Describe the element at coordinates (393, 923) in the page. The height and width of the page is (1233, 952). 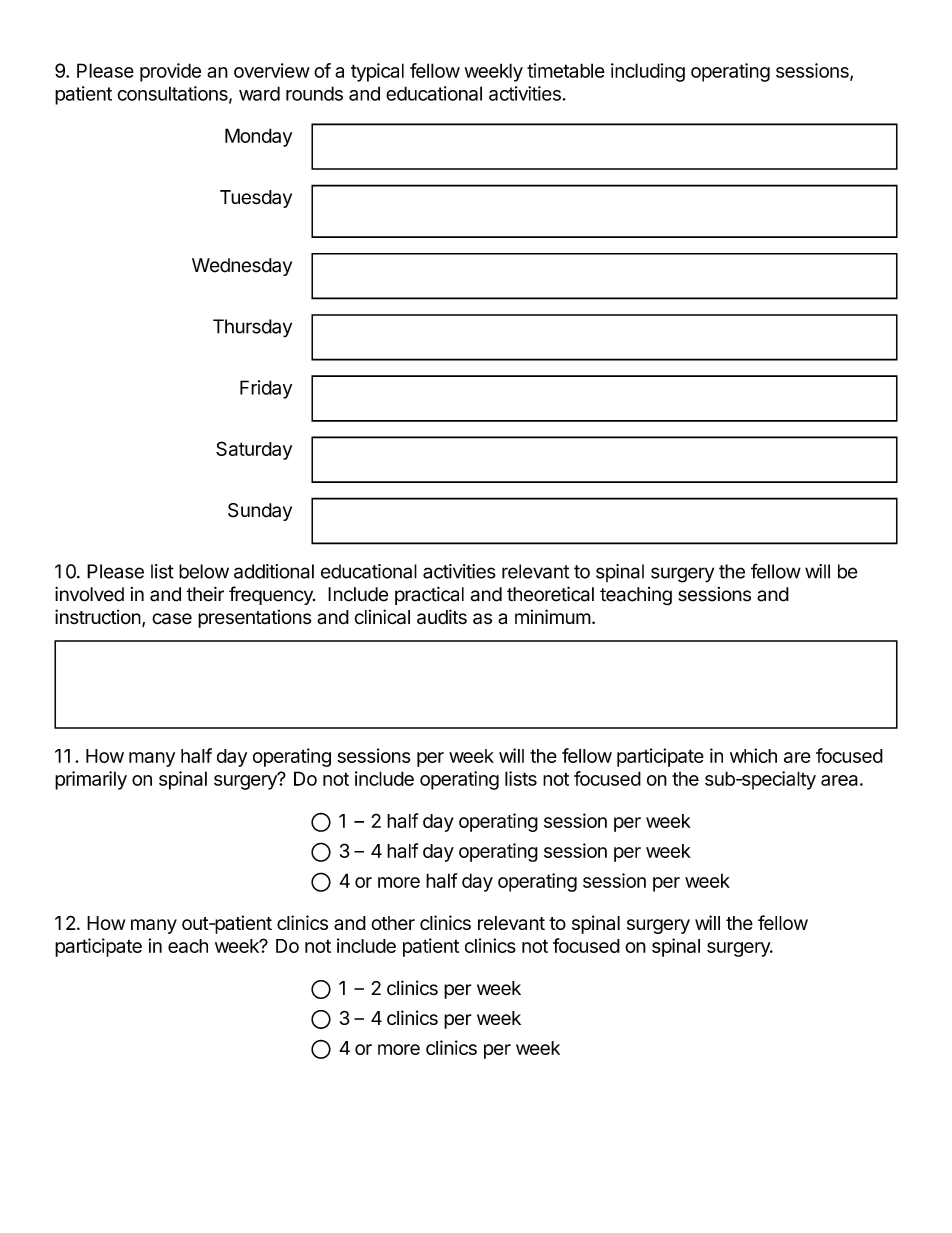
I see `other` at that location.
